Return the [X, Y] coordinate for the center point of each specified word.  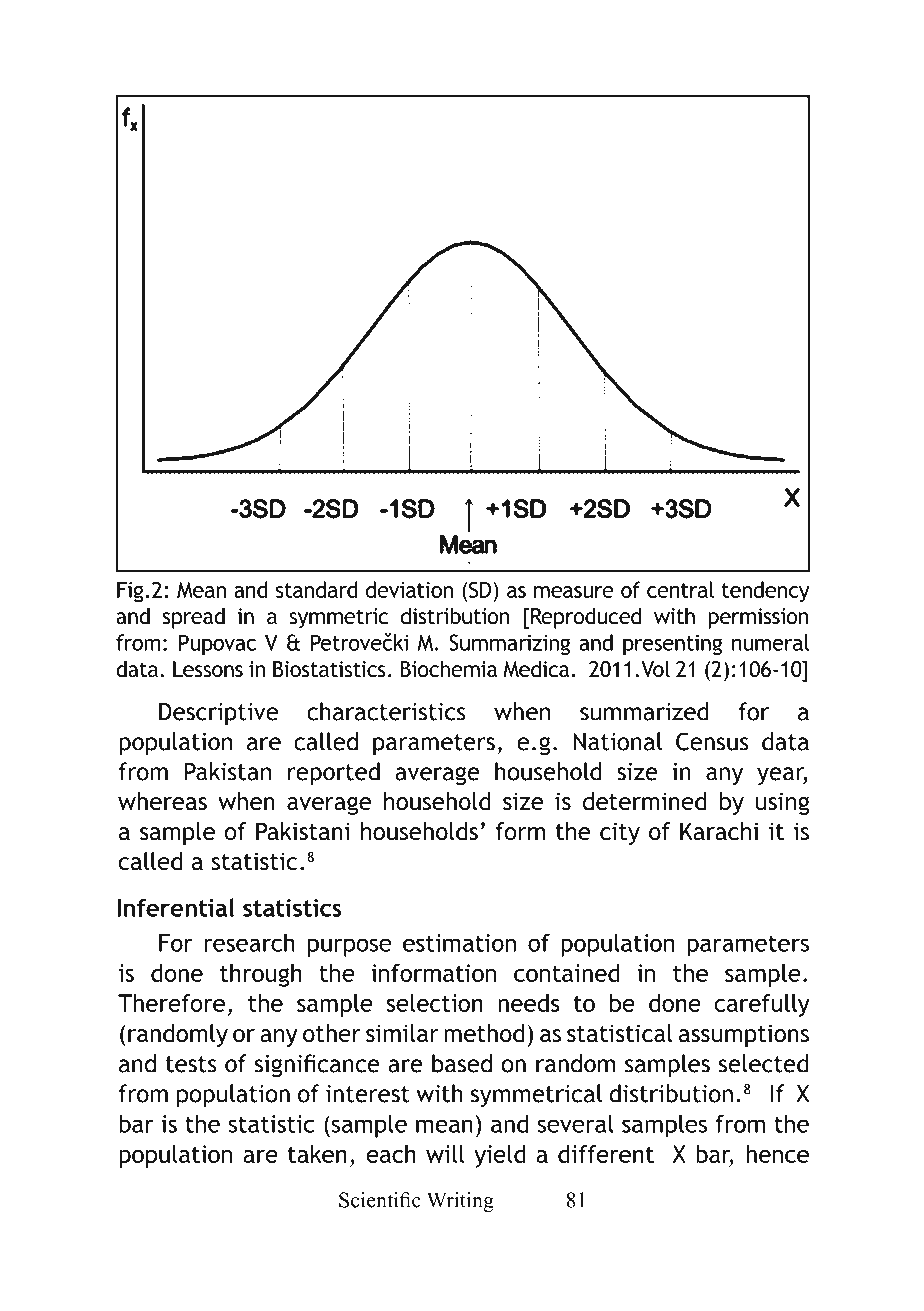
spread [194, 618]
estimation [459, 943]
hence [777, 1154]
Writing [460, 1202]
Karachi [719, 831]
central [680, 589]
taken [317, 1154]
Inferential [176, 907]
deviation [409, 589]
